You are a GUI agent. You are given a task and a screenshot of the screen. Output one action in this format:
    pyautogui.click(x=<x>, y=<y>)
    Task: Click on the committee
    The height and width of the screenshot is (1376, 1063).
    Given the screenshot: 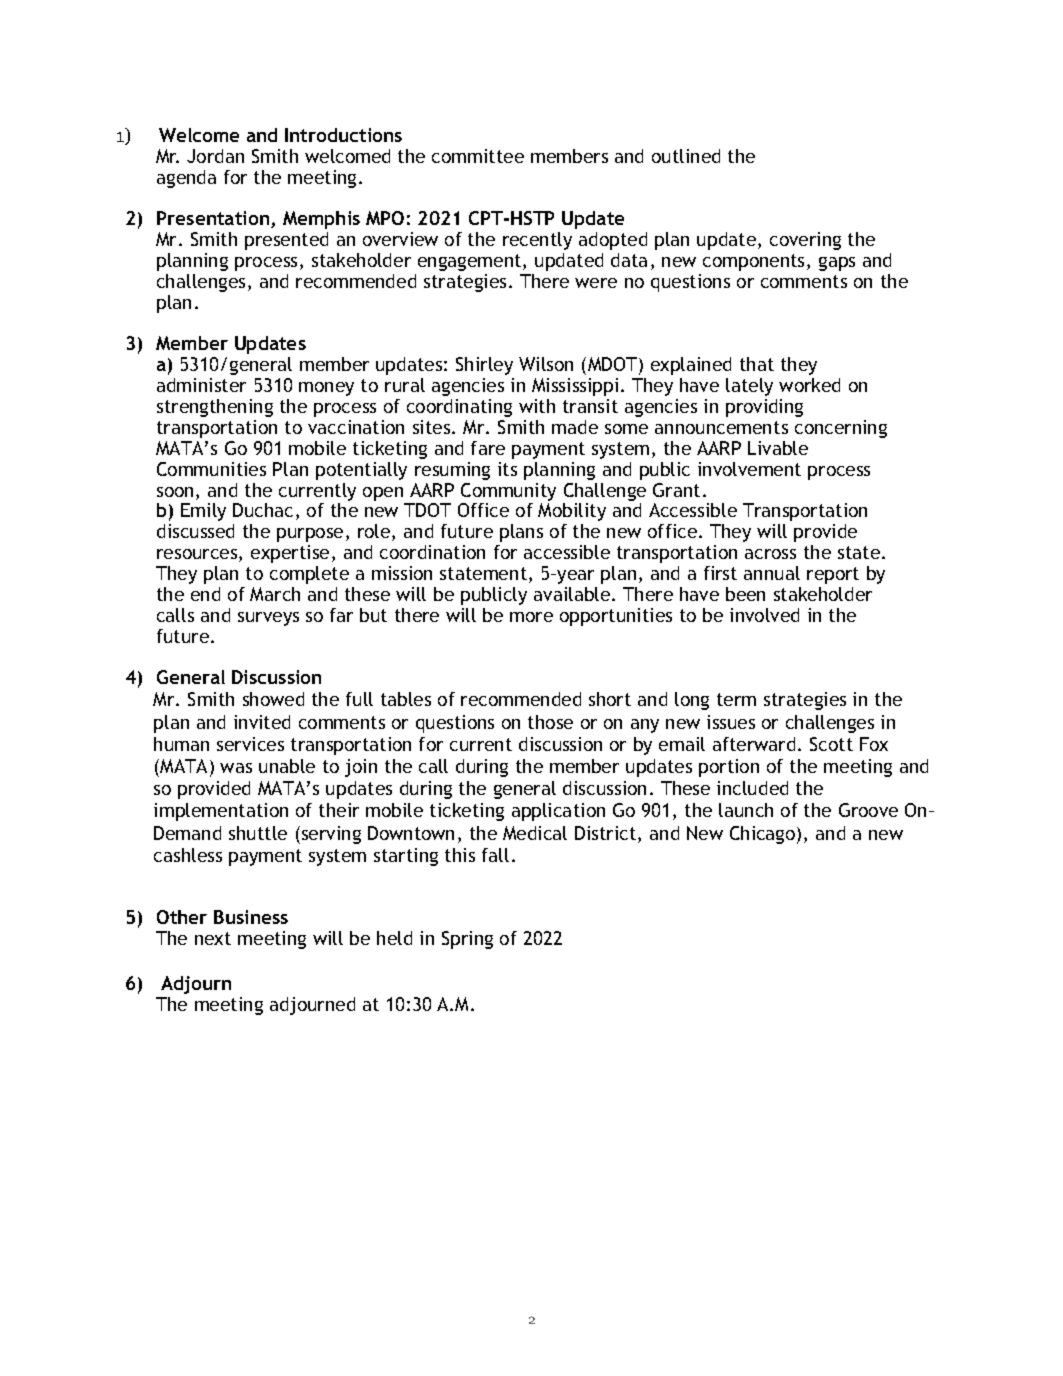 What is the action you would take?
    pyautogui.click(x=478, y=156)
